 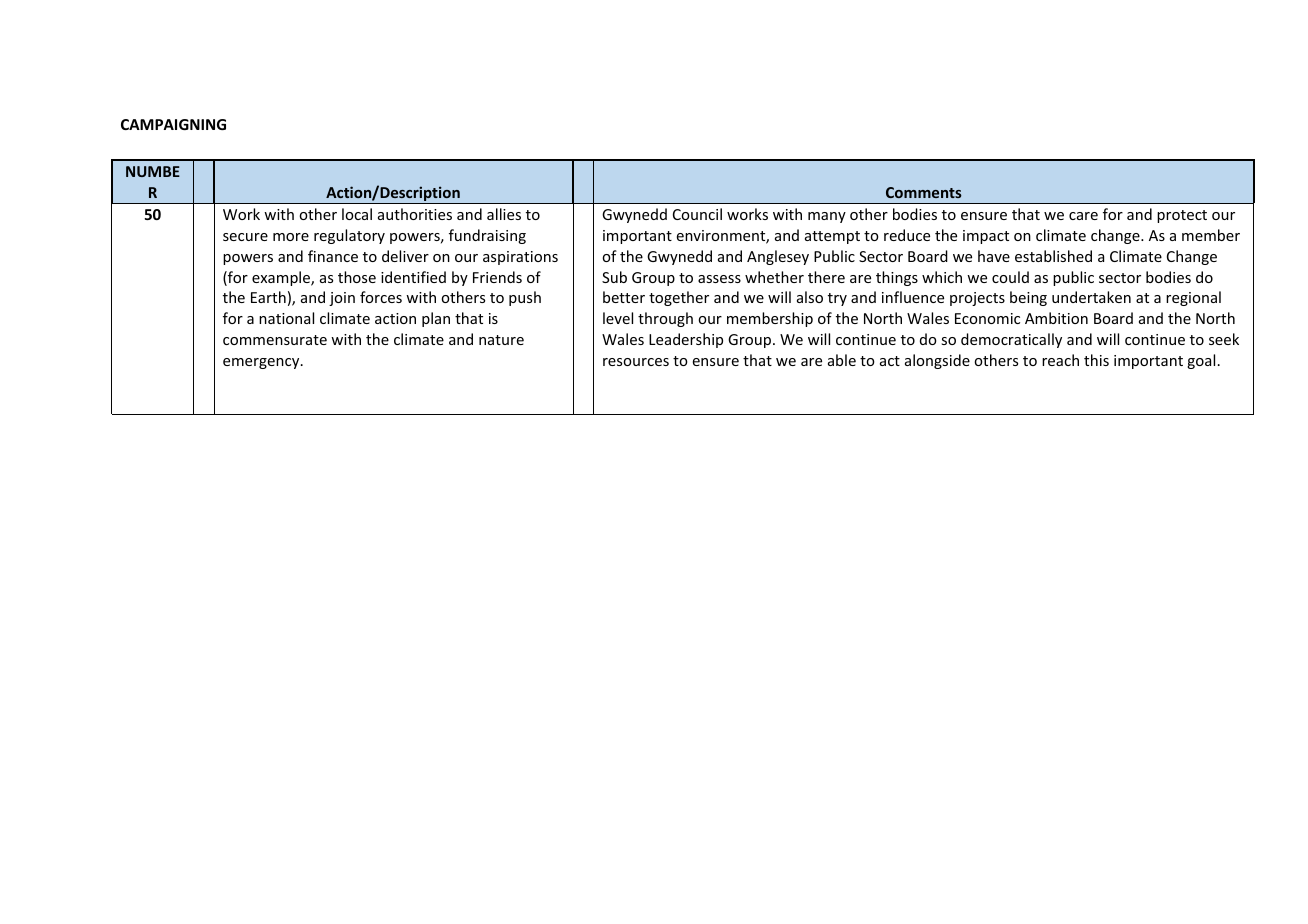 What do you see at coordinates (268, 297) in the document?
I see `Earth` at bounding box center [268, 297].
